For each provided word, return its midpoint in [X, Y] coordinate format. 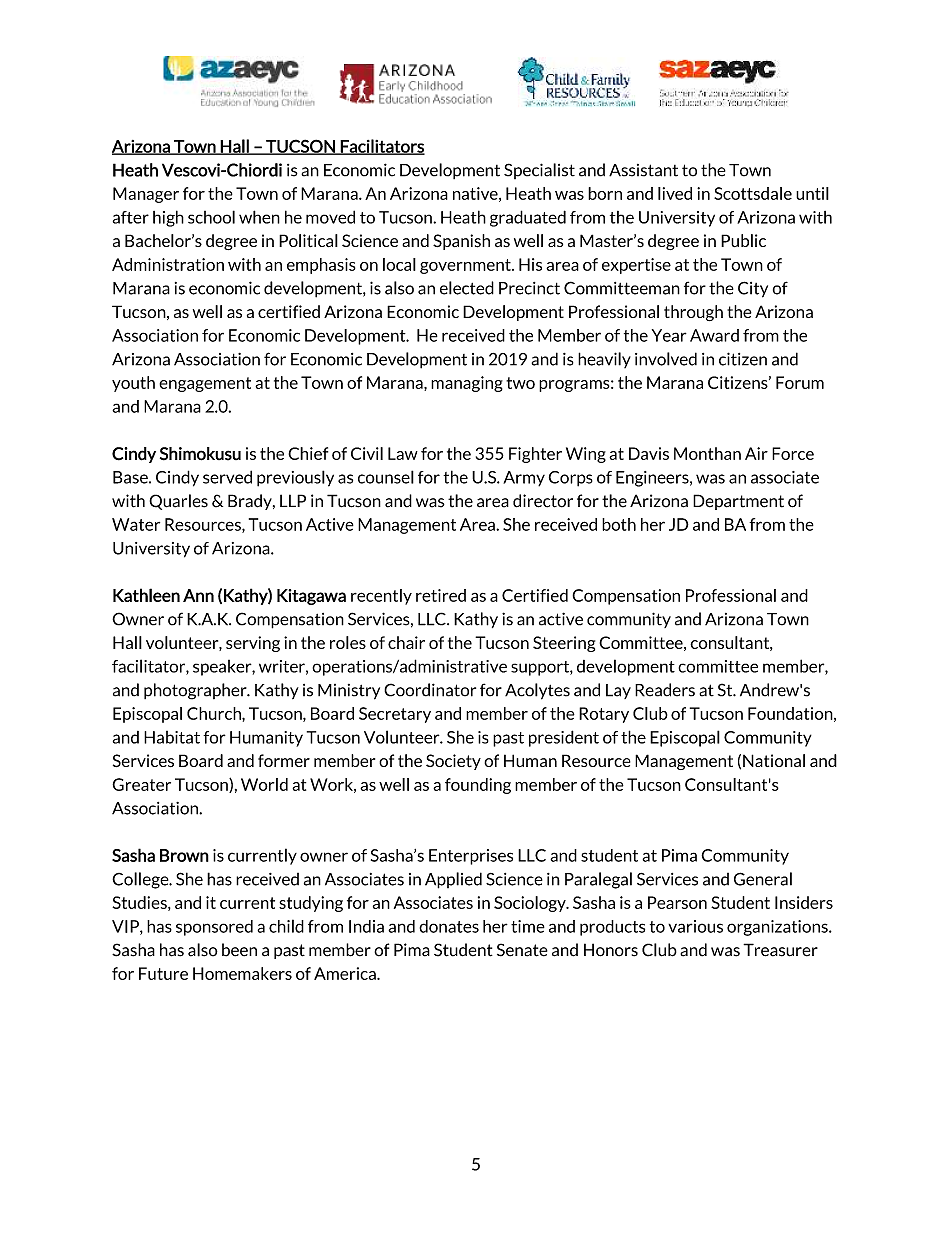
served [227, 477]
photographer [196, 691]
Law [403, 453]
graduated [528, 218]
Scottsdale [753, 193]
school [211, 217]
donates [449, 926]
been [239, 950]
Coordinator [430, 690]
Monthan [707, 453]
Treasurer [780, 950]
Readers [665, 690]
